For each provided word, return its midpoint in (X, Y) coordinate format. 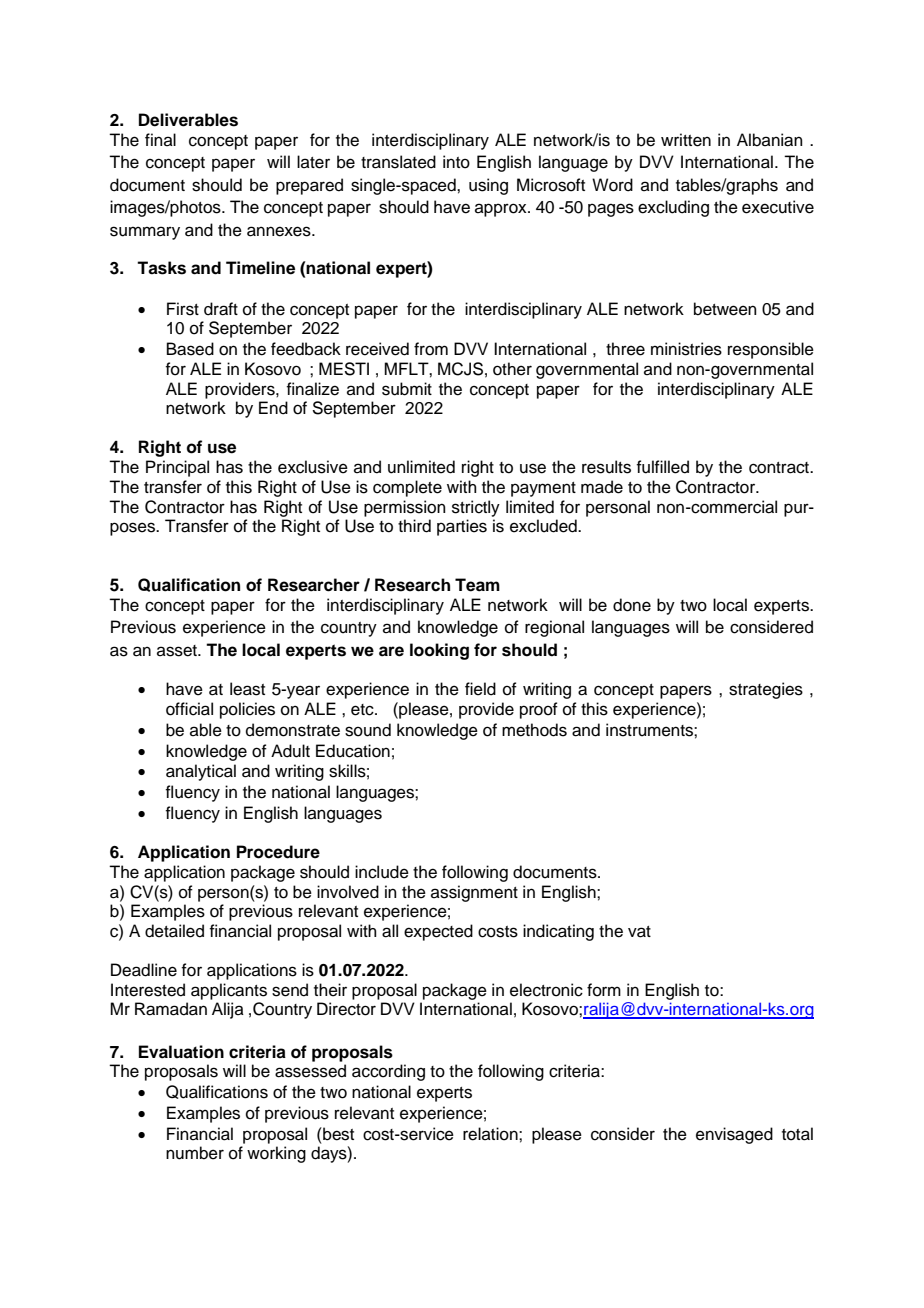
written (686, 140)
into (456, 162)
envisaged (734, 1135)
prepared (309, 186)
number (195, 1153)
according (388, 1072)
